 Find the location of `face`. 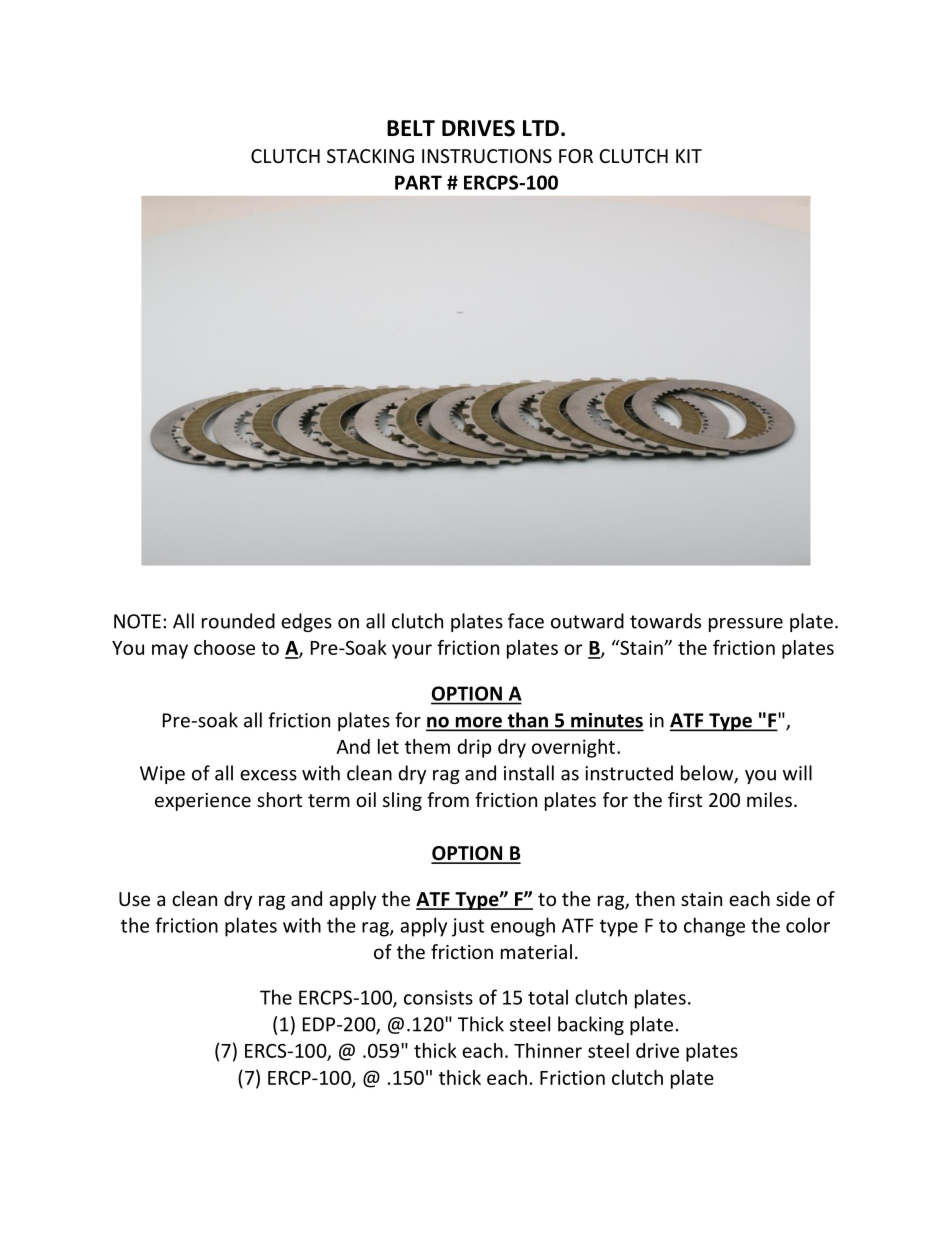

face is located at coordinates (526, 621).
